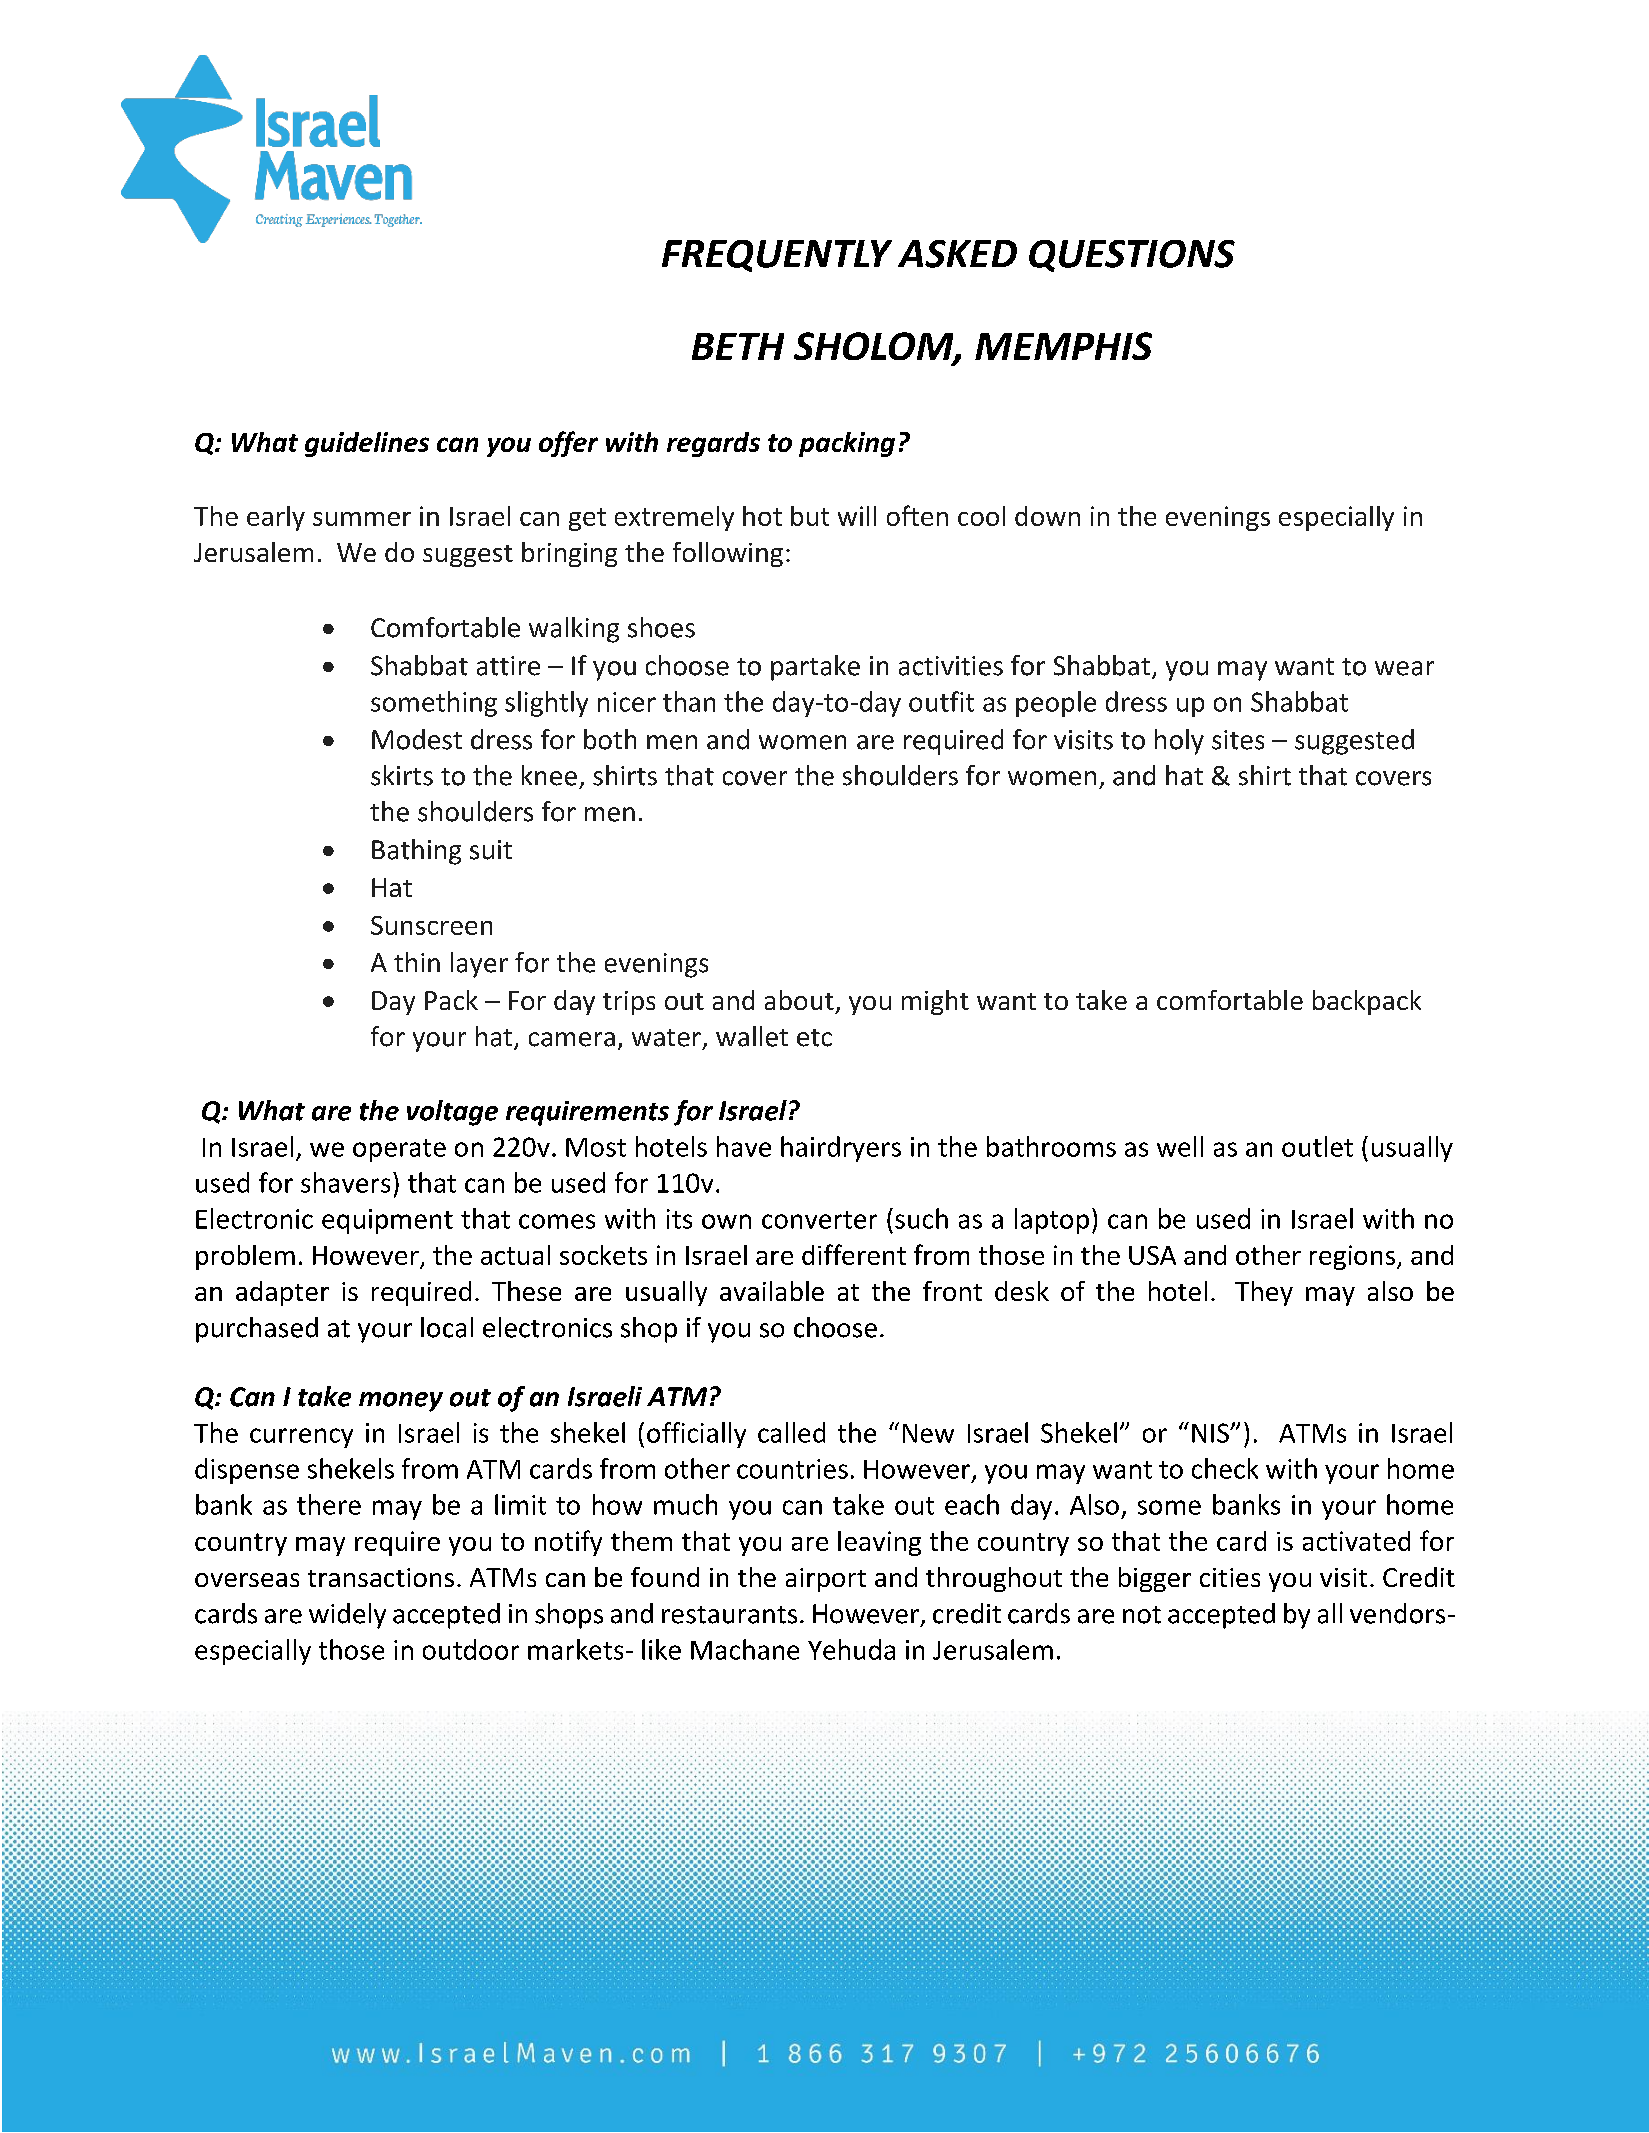 The height and width of the screenshot is (2133, 1649). I want to click on about, so click(799, 1000).
